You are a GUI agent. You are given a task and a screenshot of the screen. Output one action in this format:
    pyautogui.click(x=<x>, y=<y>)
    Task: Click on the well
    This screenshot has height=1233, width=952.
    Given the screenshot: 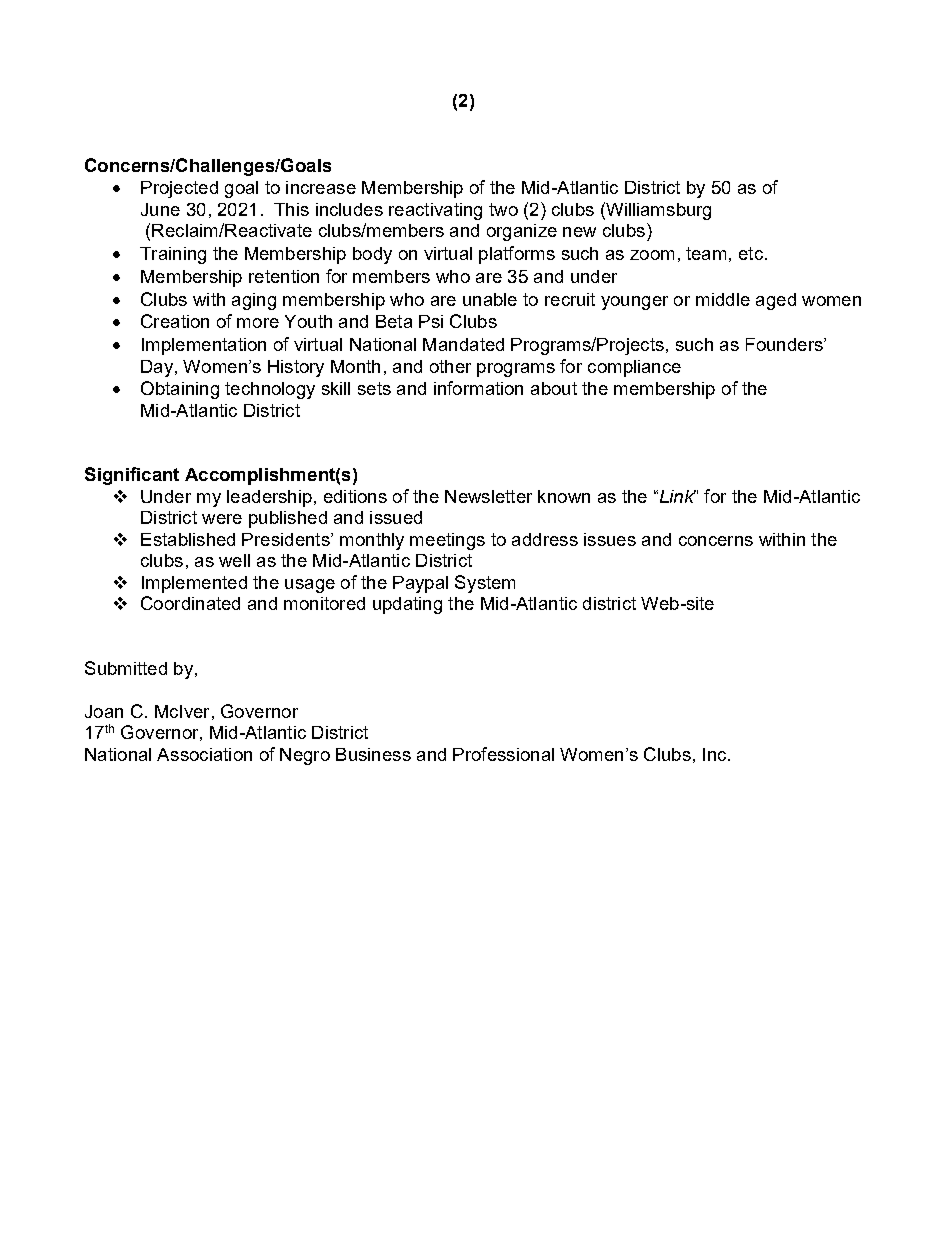 What is the action you would take?
    pyautogui.click(x=234, y=560)
